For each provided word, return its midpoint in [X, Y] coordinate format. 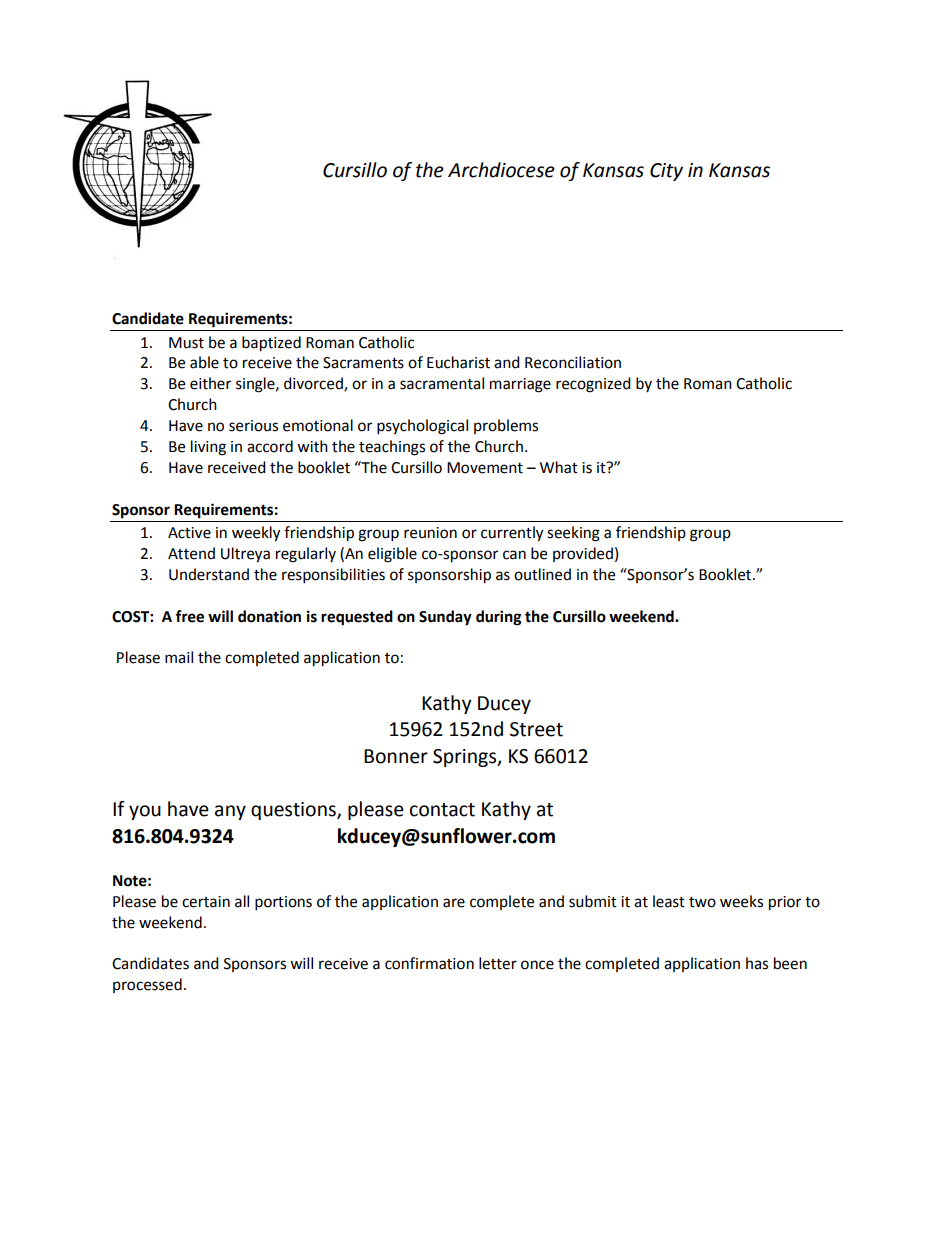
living [208, 448]
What [559, 467]
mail [179, 657]
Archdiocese [501, 170]
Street [536, 729]
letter [498, 963]
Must [186, 343]
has [757, 963]
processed [147, 985]
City [666, 172]
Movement [485, 468]
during [499, 618]
